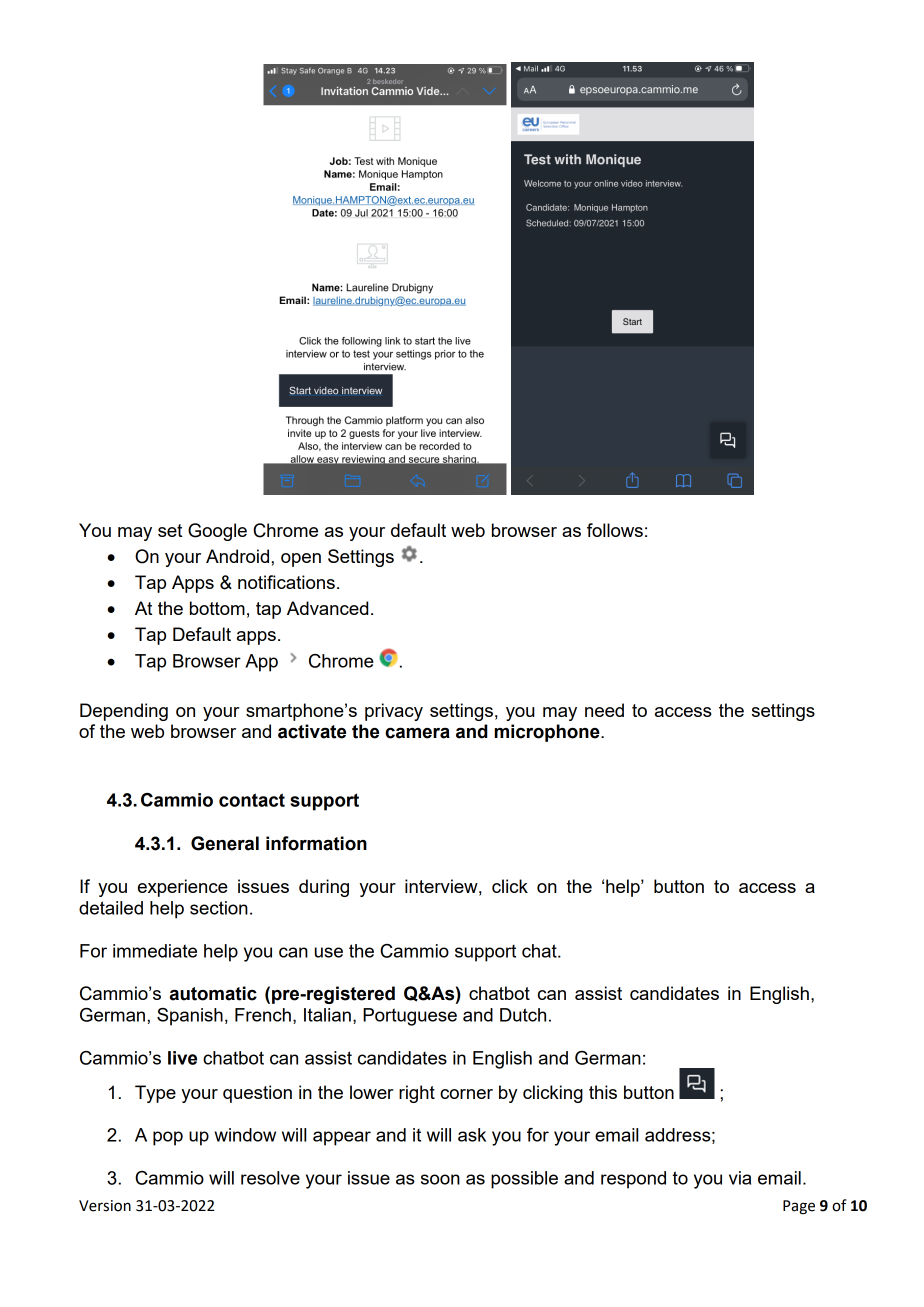  I want to click on open, so click(301, 560).
